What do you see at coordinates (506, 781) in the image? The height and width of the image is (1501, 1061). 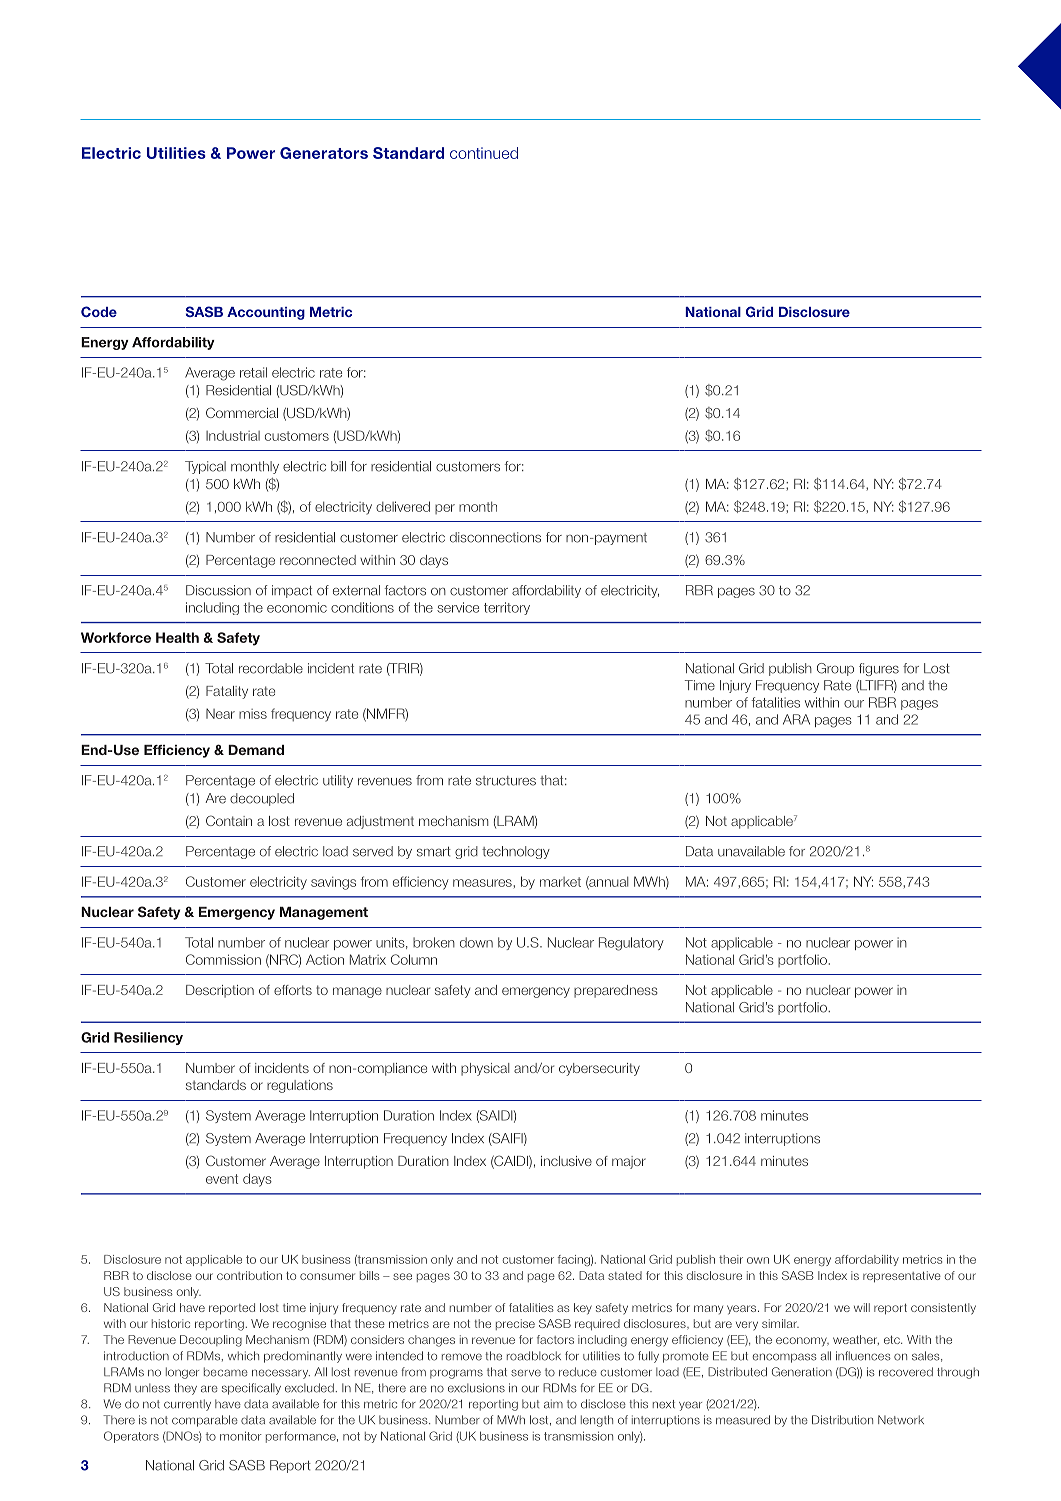 I see `structures` at bounding box center [506, 781].
